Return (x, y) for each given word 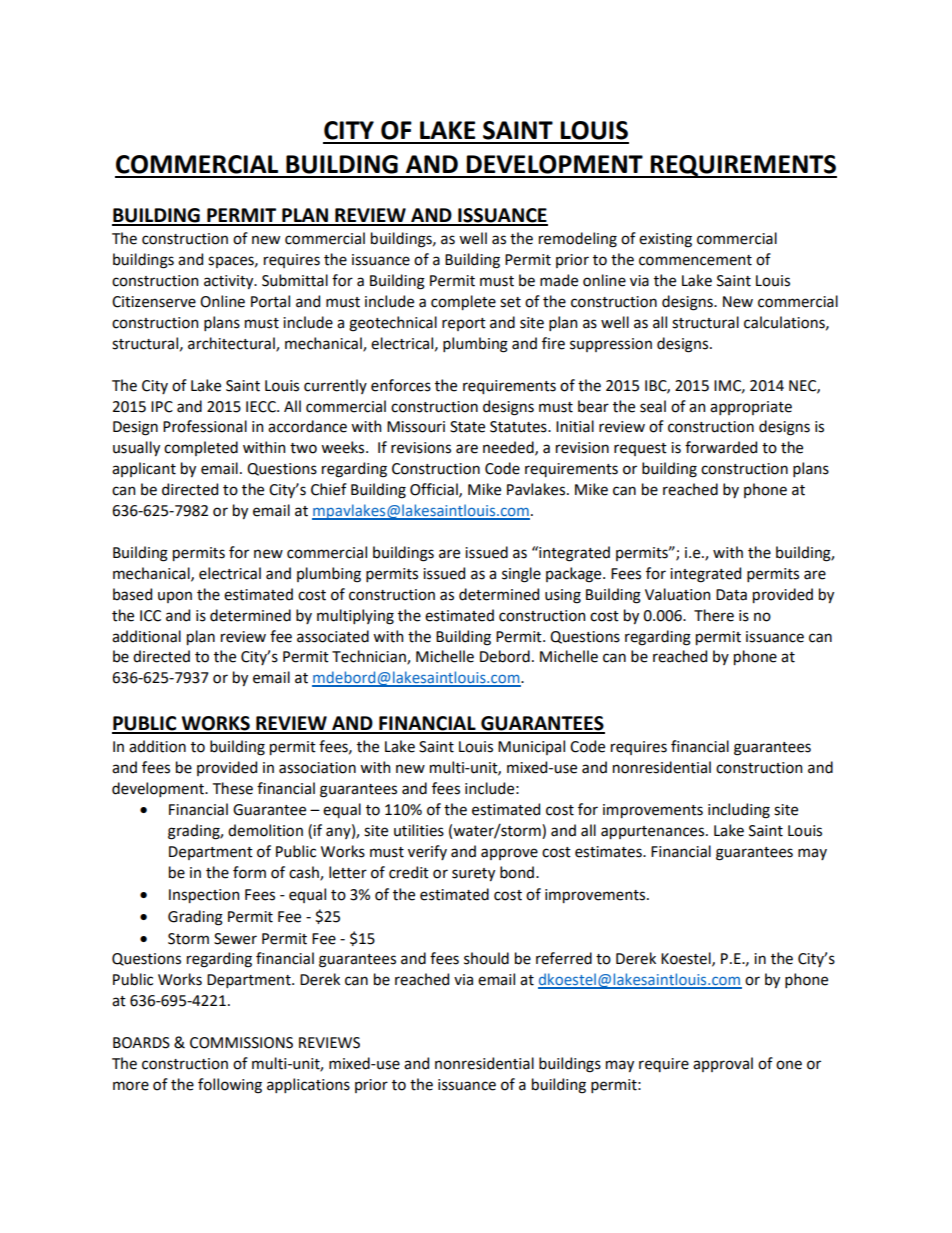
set (510, 302)
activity (230, 282)
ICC (150, 616)
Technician (370, 657)
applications (308, 1085)
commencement (695, 260)
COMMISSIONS (241, 1043)
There (714, 615)
